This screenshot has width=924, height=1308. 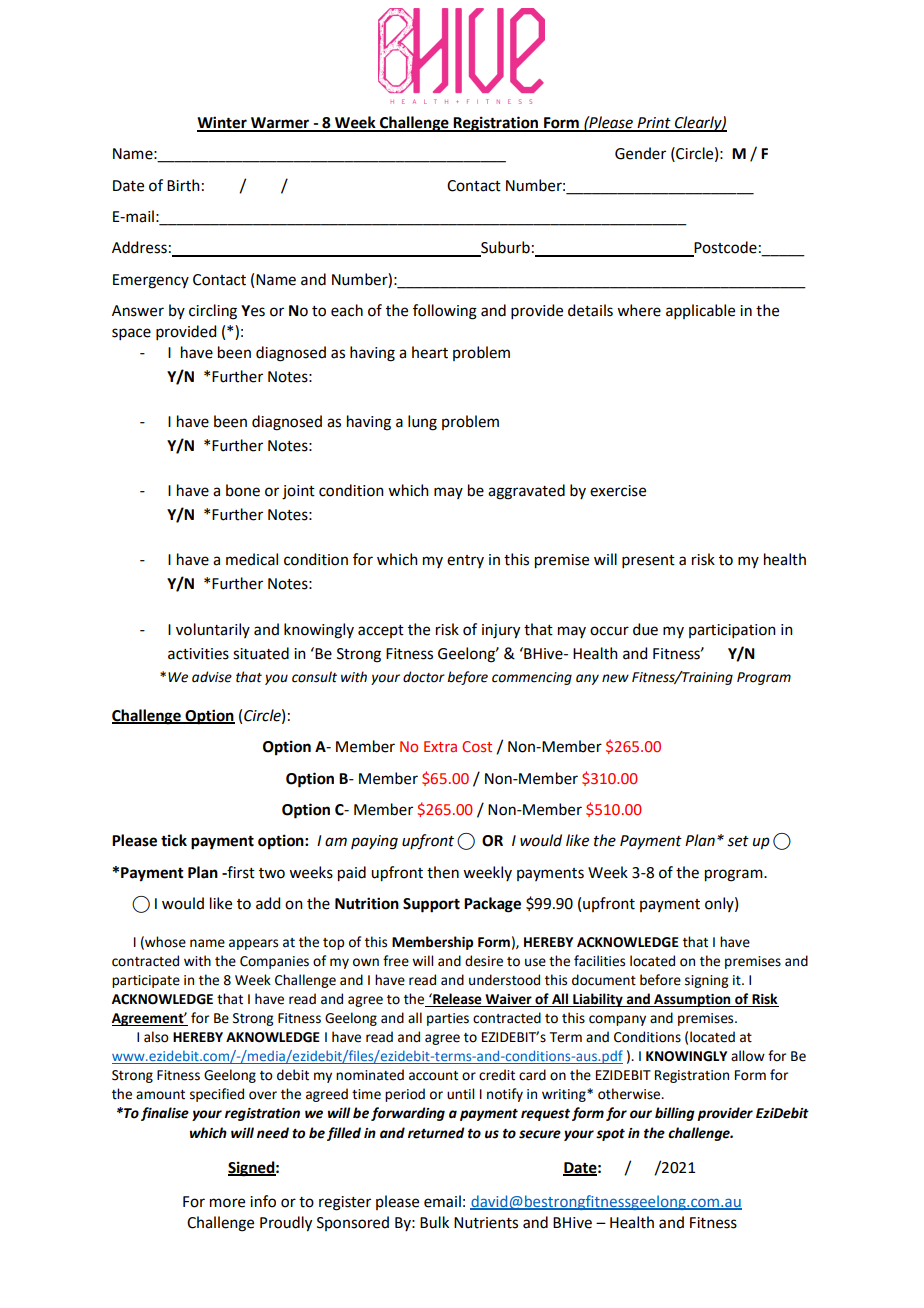 What do you see at coordinates (431, 905) in the screenshot?
I see `Support` at bounding box center [431, 905].
